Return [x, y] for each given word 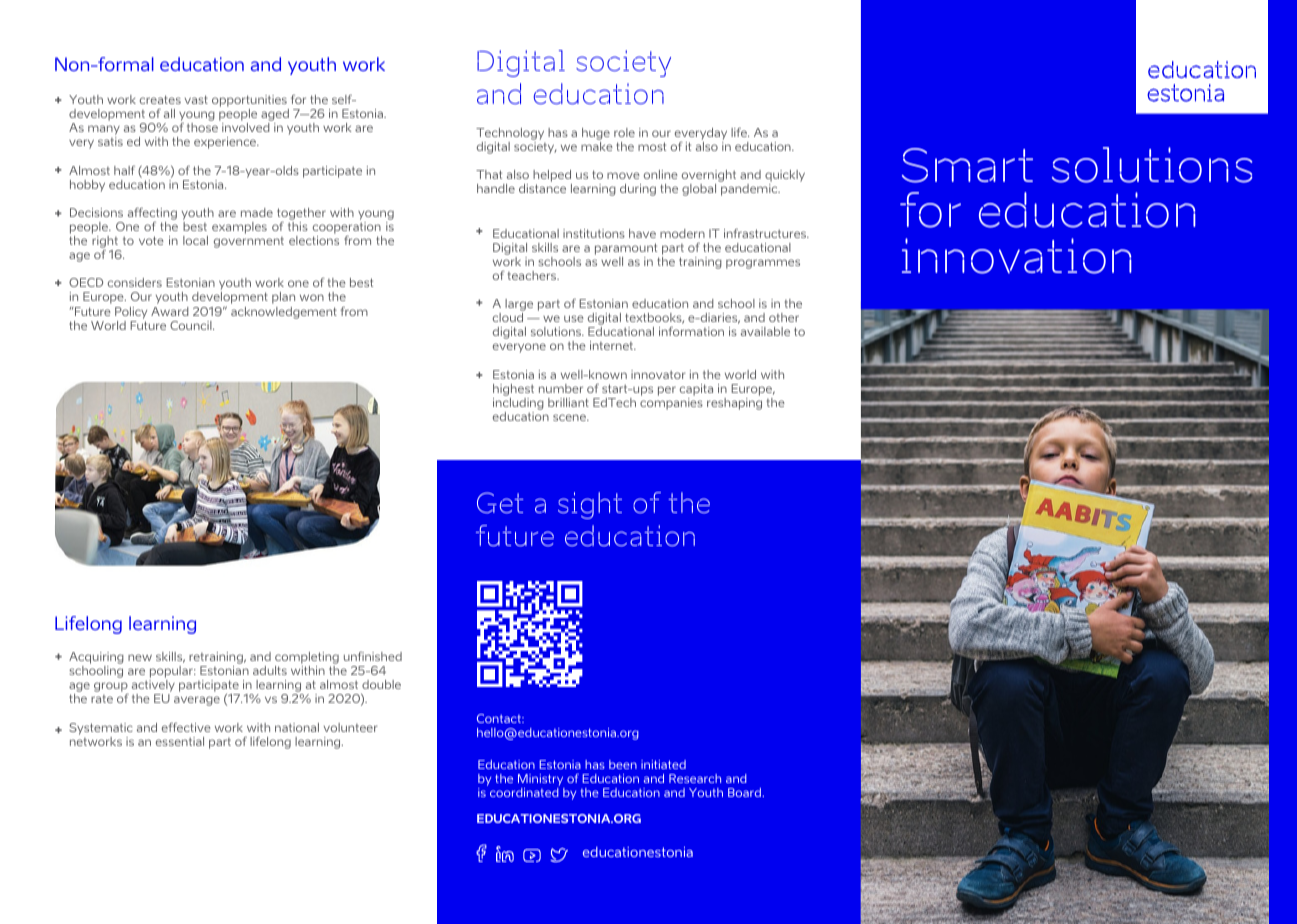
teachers [533, 275]
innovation [1017, 256]
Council [192, 325]
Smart [967, 165]
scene [570, 417]
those [202, 127]
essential [180, 741]
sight [590, 505]
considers [135, 282]
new [140, 657]
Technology [510, 134]
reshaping [734, 402]
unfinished [373, 656]
